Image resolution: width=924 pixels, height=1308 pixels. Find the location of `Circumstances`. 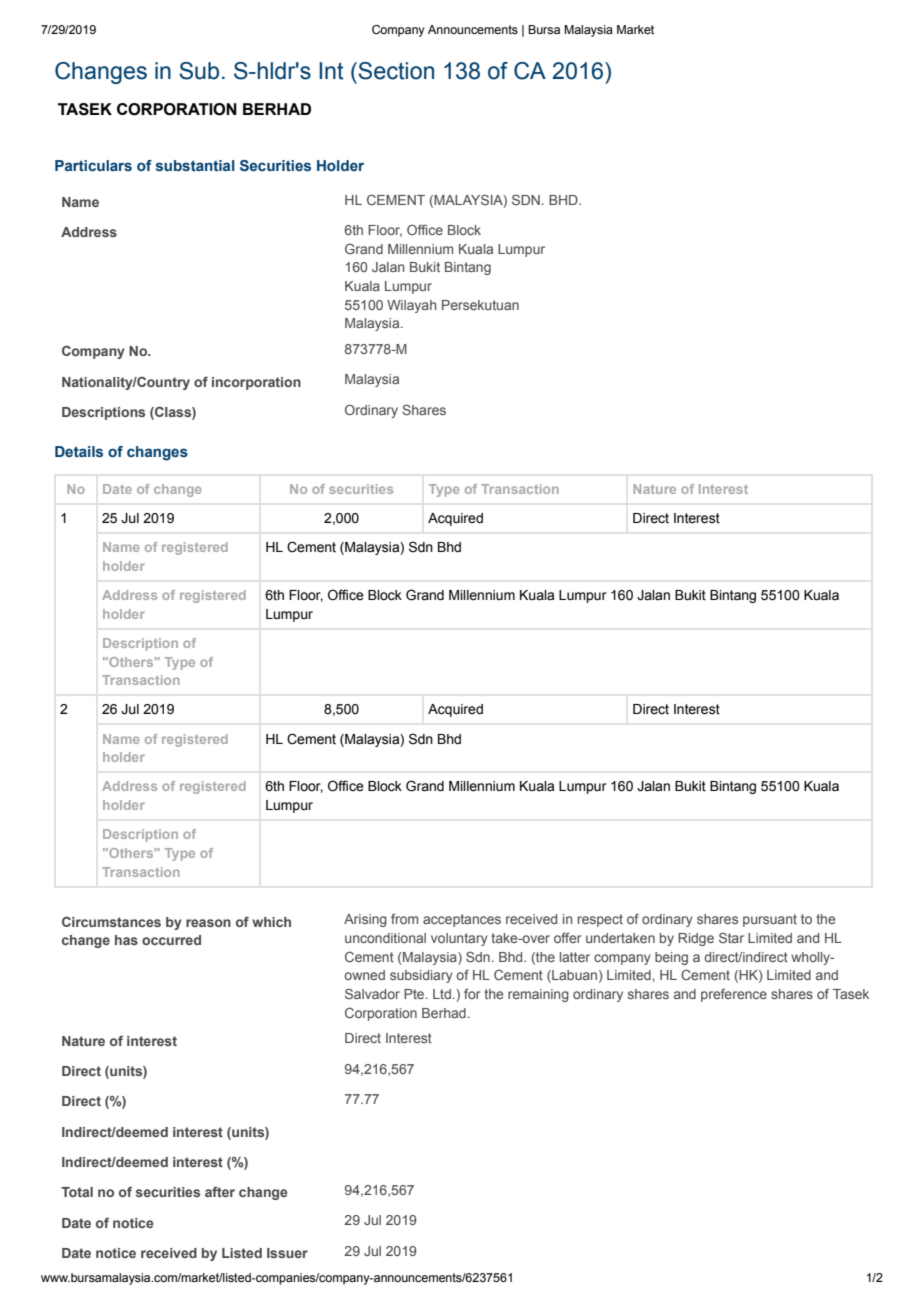

Circumstances is located at coordinates (111, 921).
